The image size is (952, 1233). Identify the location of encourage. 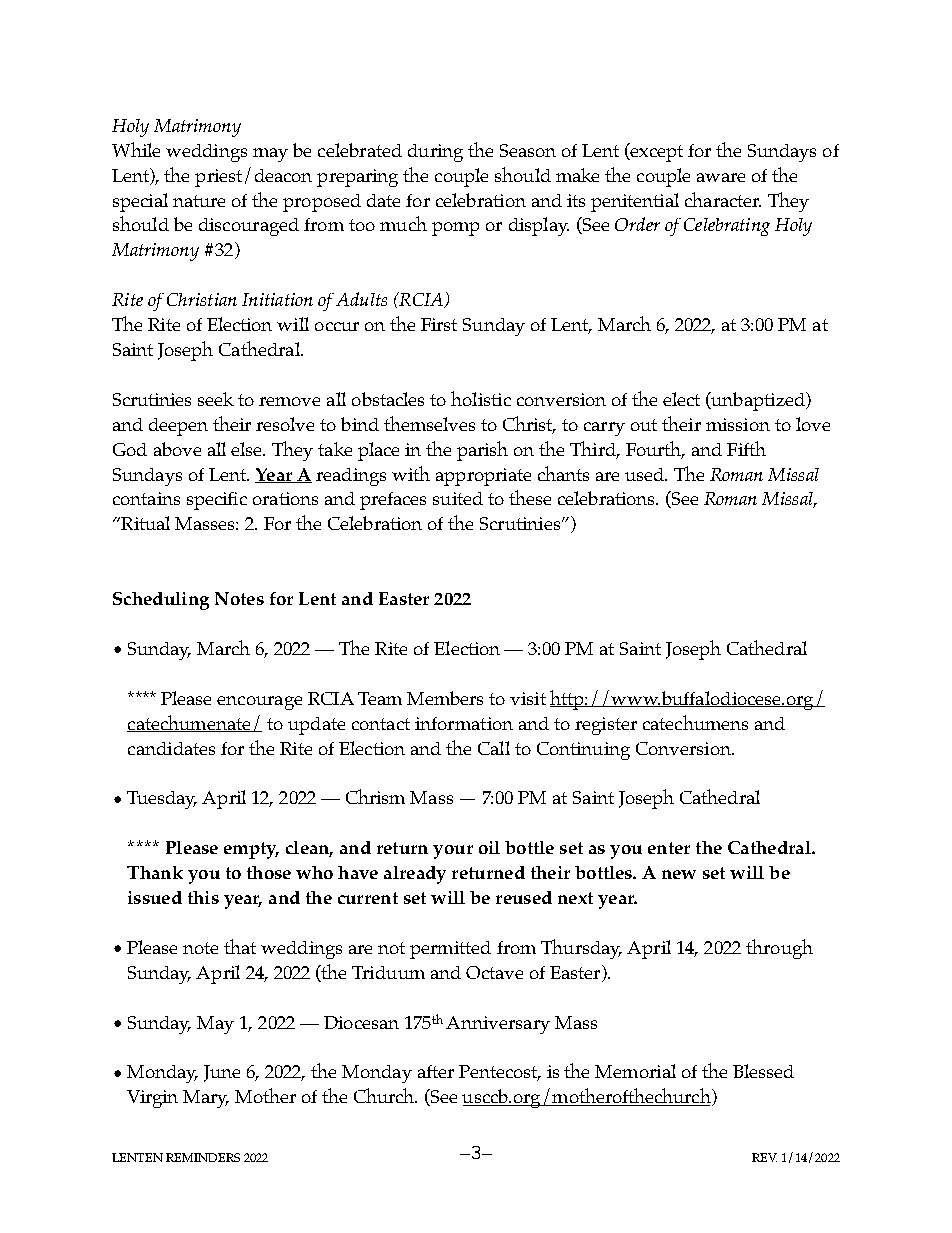
(259, 703).
